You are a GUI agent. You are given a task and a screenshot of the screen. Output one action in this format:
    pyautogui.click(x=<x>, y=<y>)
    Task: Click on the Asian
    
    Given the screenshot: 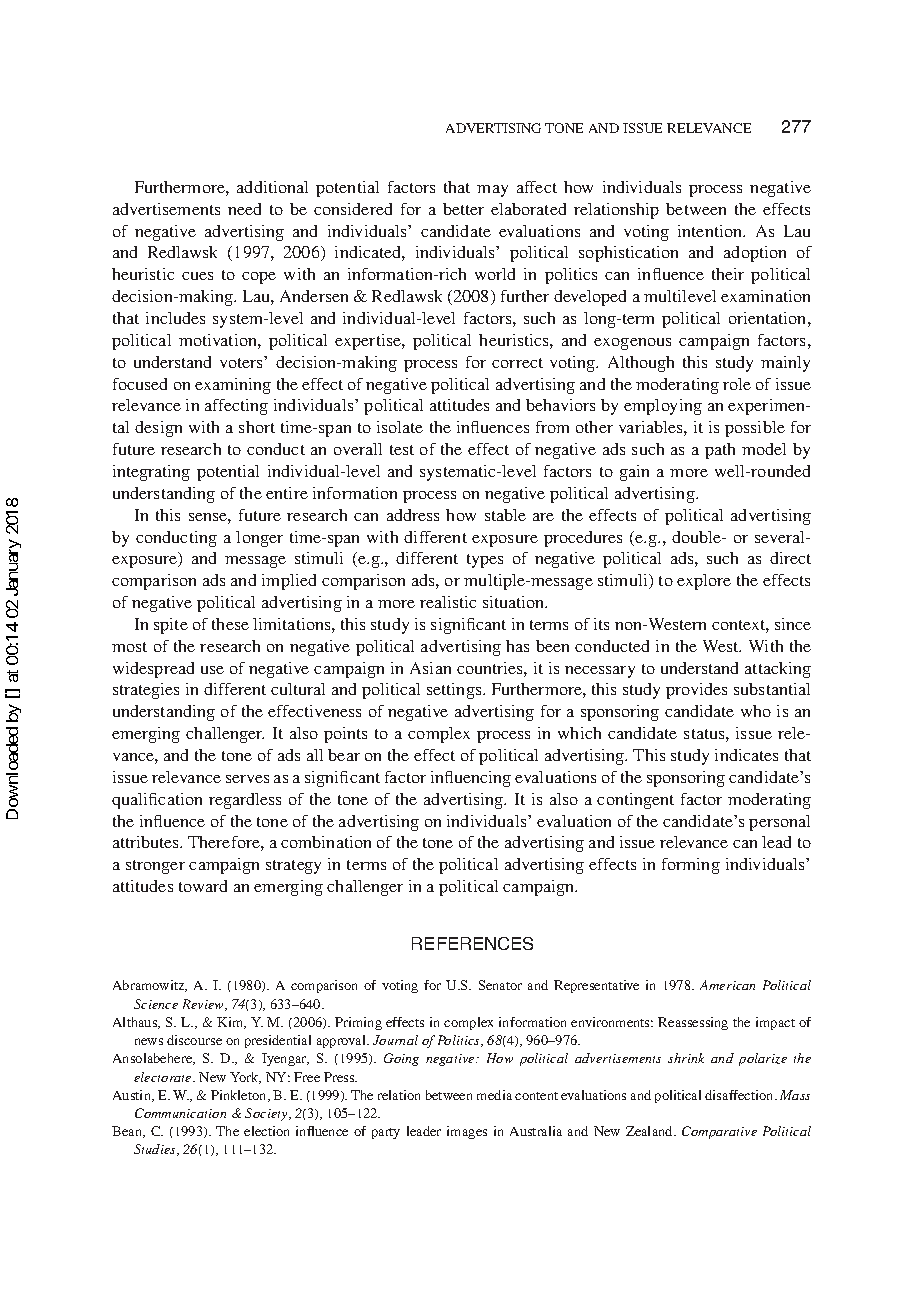 What is the action you would take?
    pyautogui.click(x=430, y=668)
